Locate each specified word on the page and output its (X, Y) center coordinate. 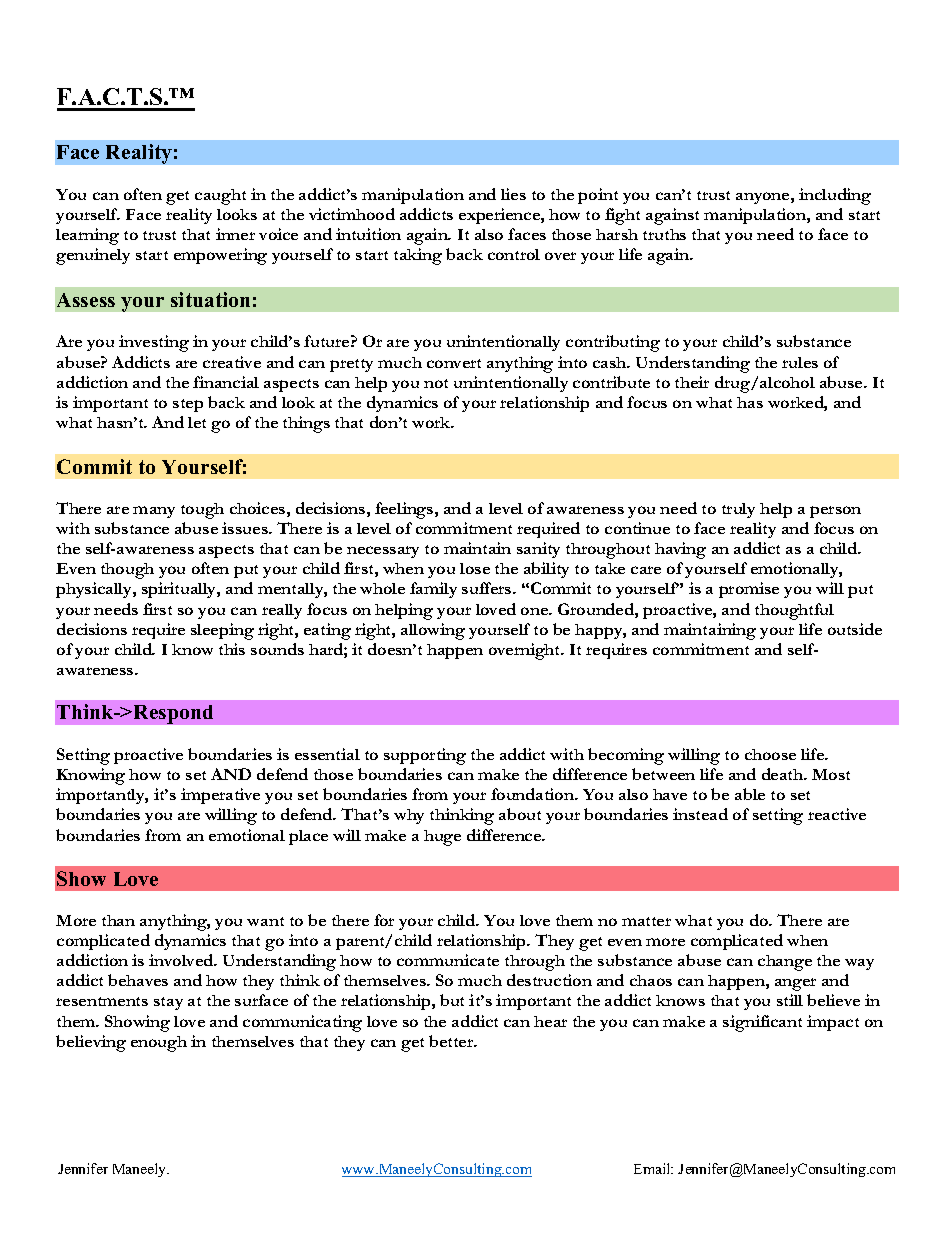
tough (202, 511)
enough (159, 1044)
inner (235, 234)
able (750, 794)
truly (738, 510)
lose (475, 568)
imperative (220, 796)
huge (442, 838)
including (835, 196)
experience (500, 216)
